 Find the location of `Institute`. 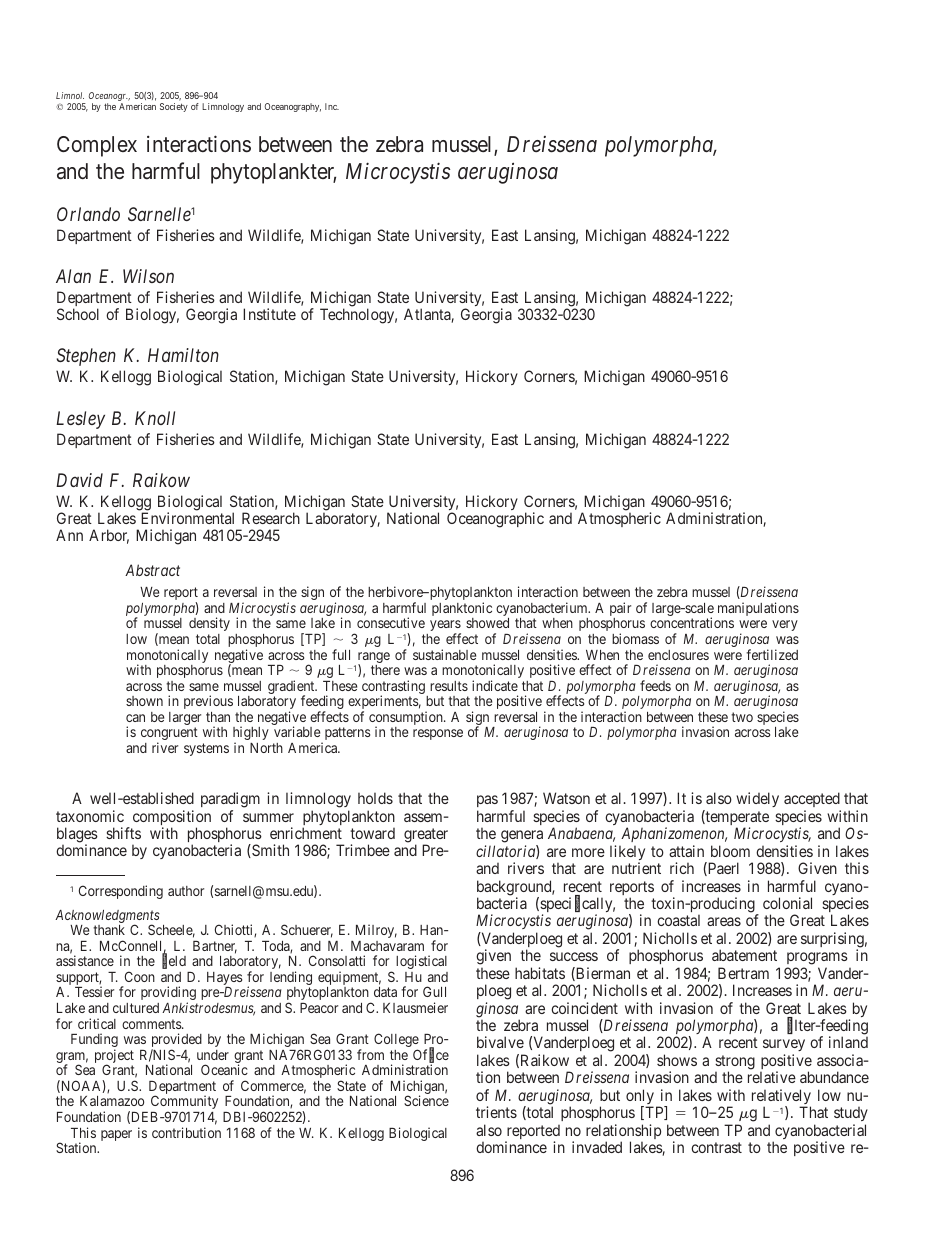

Institute is located at coordinates (269, 314).
